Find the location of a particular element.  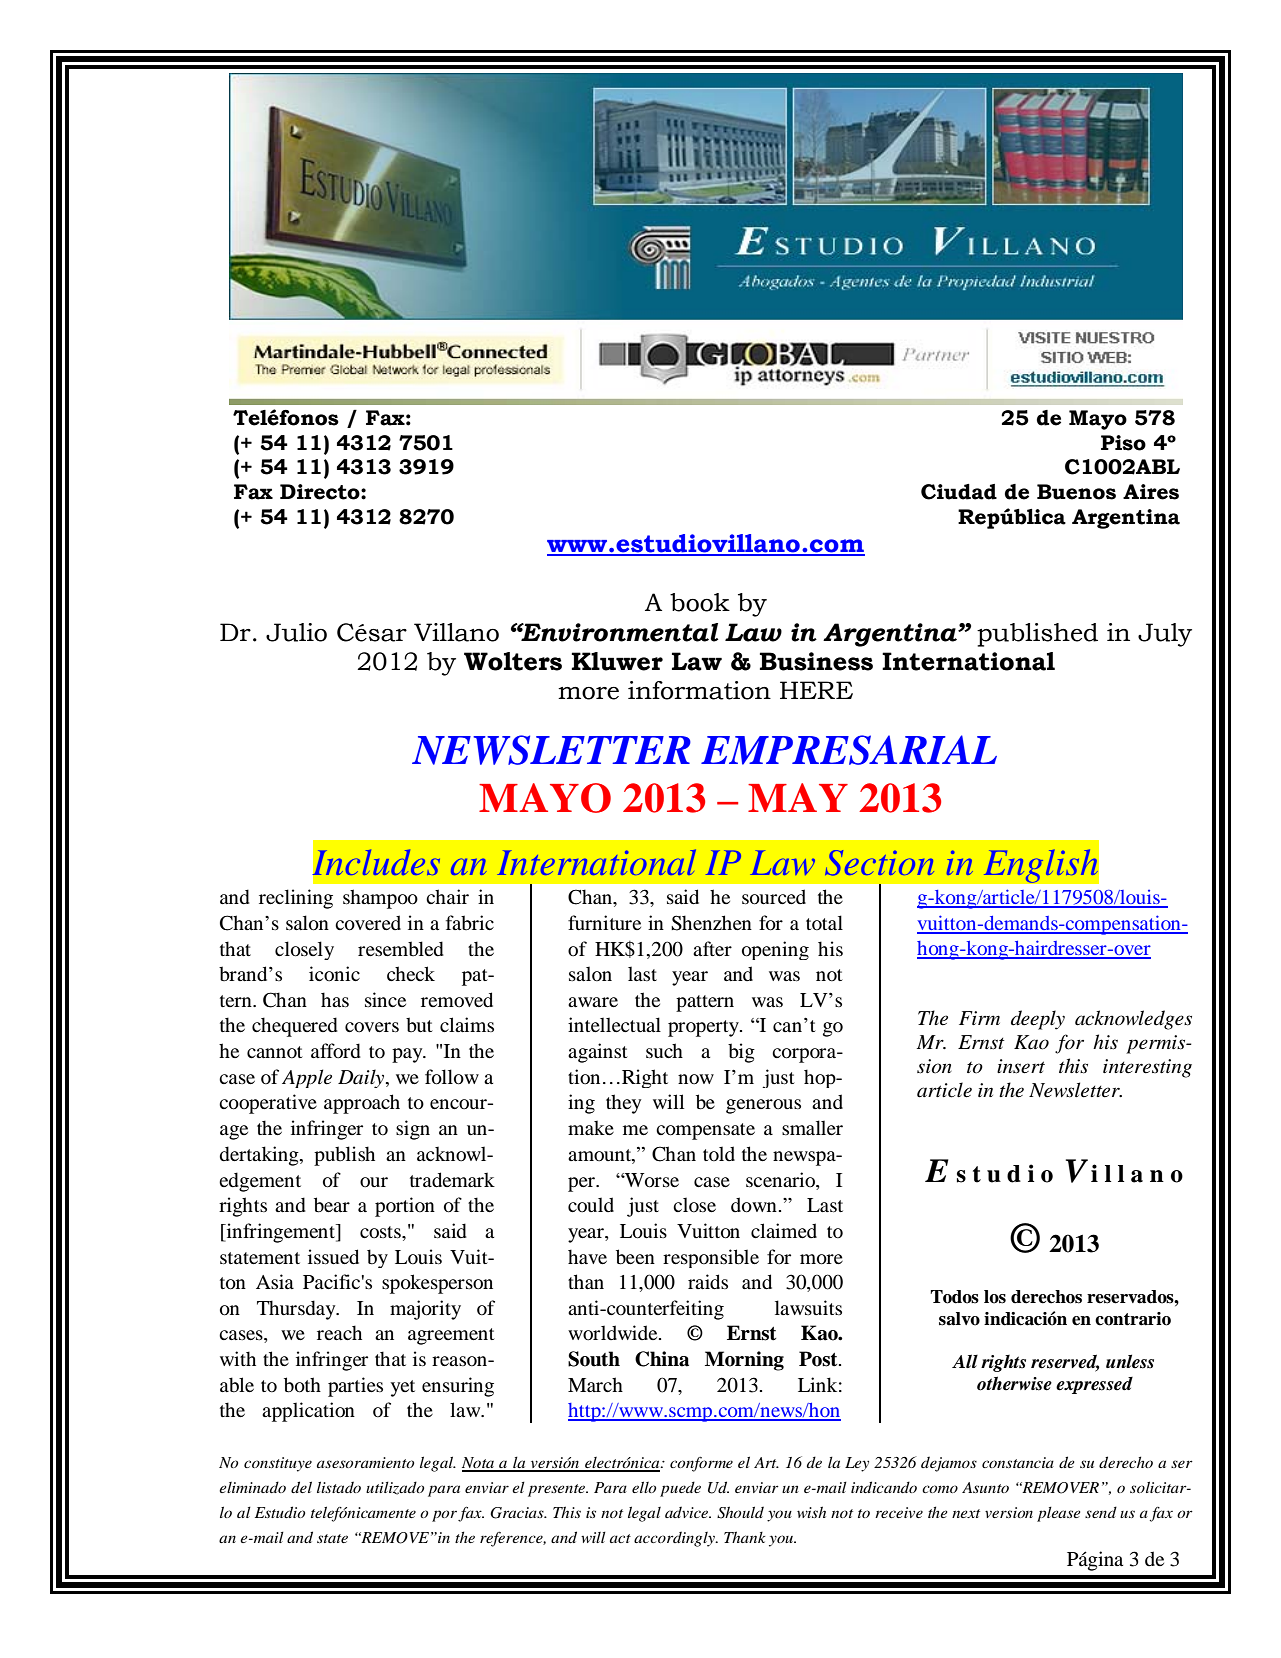

Julio is located at coordinates (296, 632).
